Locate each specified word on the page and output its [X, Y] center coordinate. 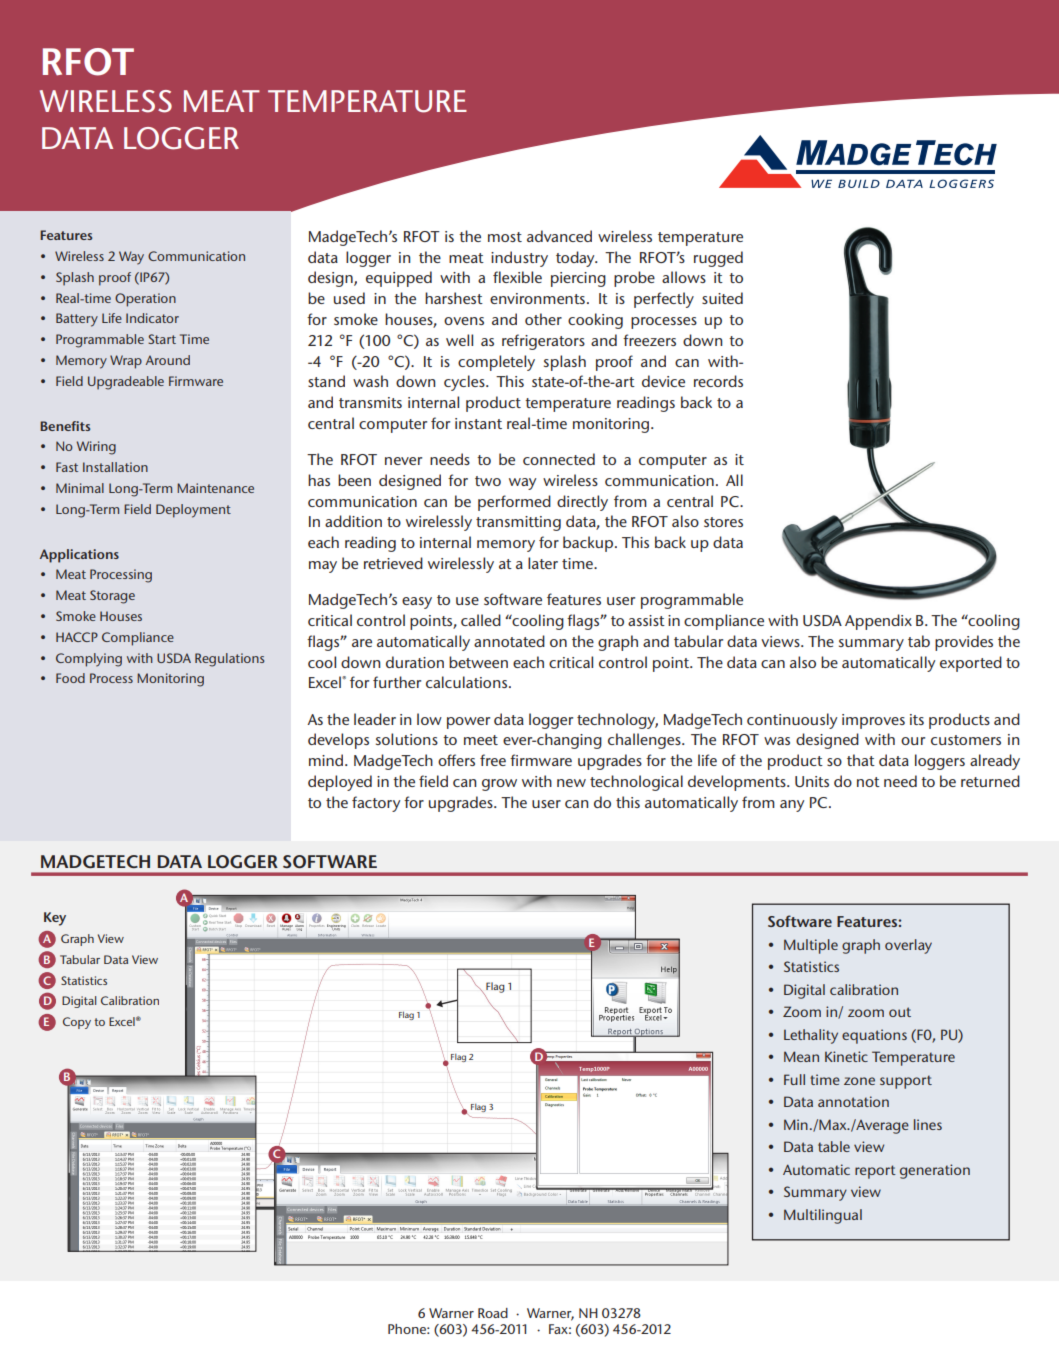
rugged [718, 259]
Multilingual [823, 1216]
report [875, 1172]
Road [493, 1313]
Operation [145, 300]
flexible [517, 277]
